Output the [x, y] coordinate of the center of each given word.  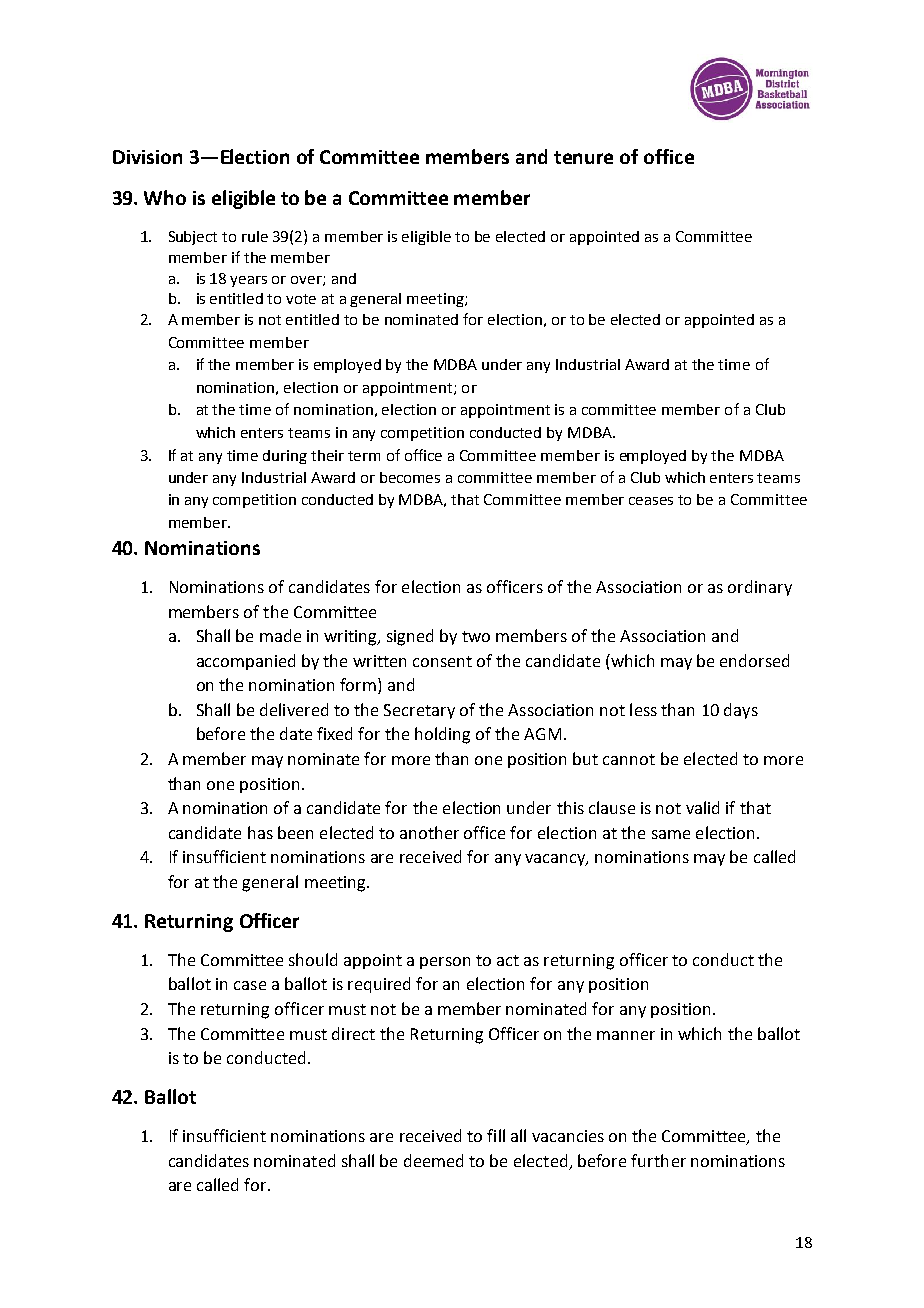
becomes [410, 477]
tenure [583, 157]
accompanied [246, 662]
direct [353, 1033]
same [671, 834]
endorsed [754, 660]
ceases [651, 501]
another [429, 832]
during [285, 457]
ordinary [760, 588]
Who [165, 197]
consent [442, 661]
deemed [433, 1160]
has [260, 832]
